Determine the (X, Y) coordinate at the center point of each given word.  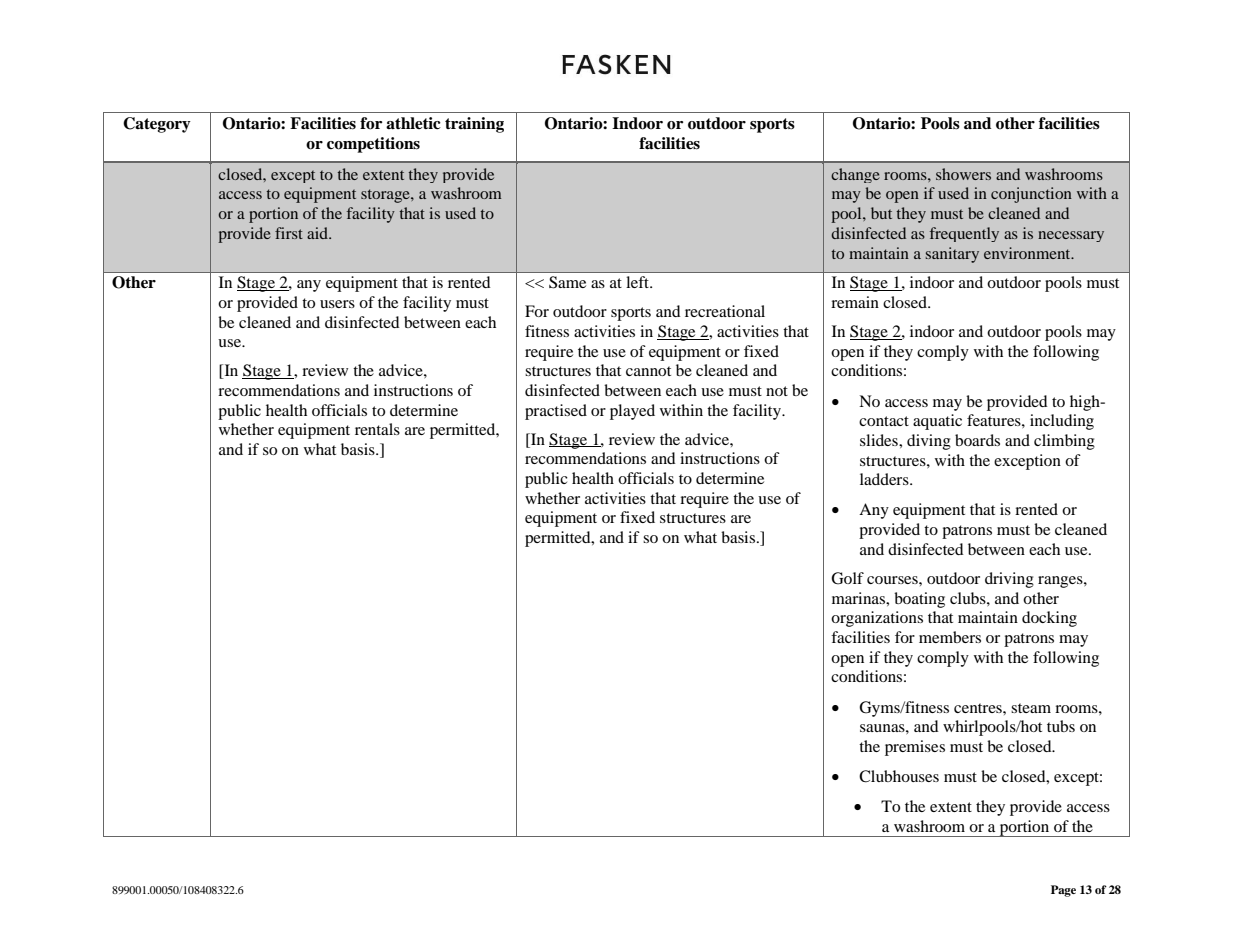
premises (915, 748)
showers (963, 174)
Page (1063, 891)
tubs (1061, 726)
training (474, 125)
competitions (373, 145)
